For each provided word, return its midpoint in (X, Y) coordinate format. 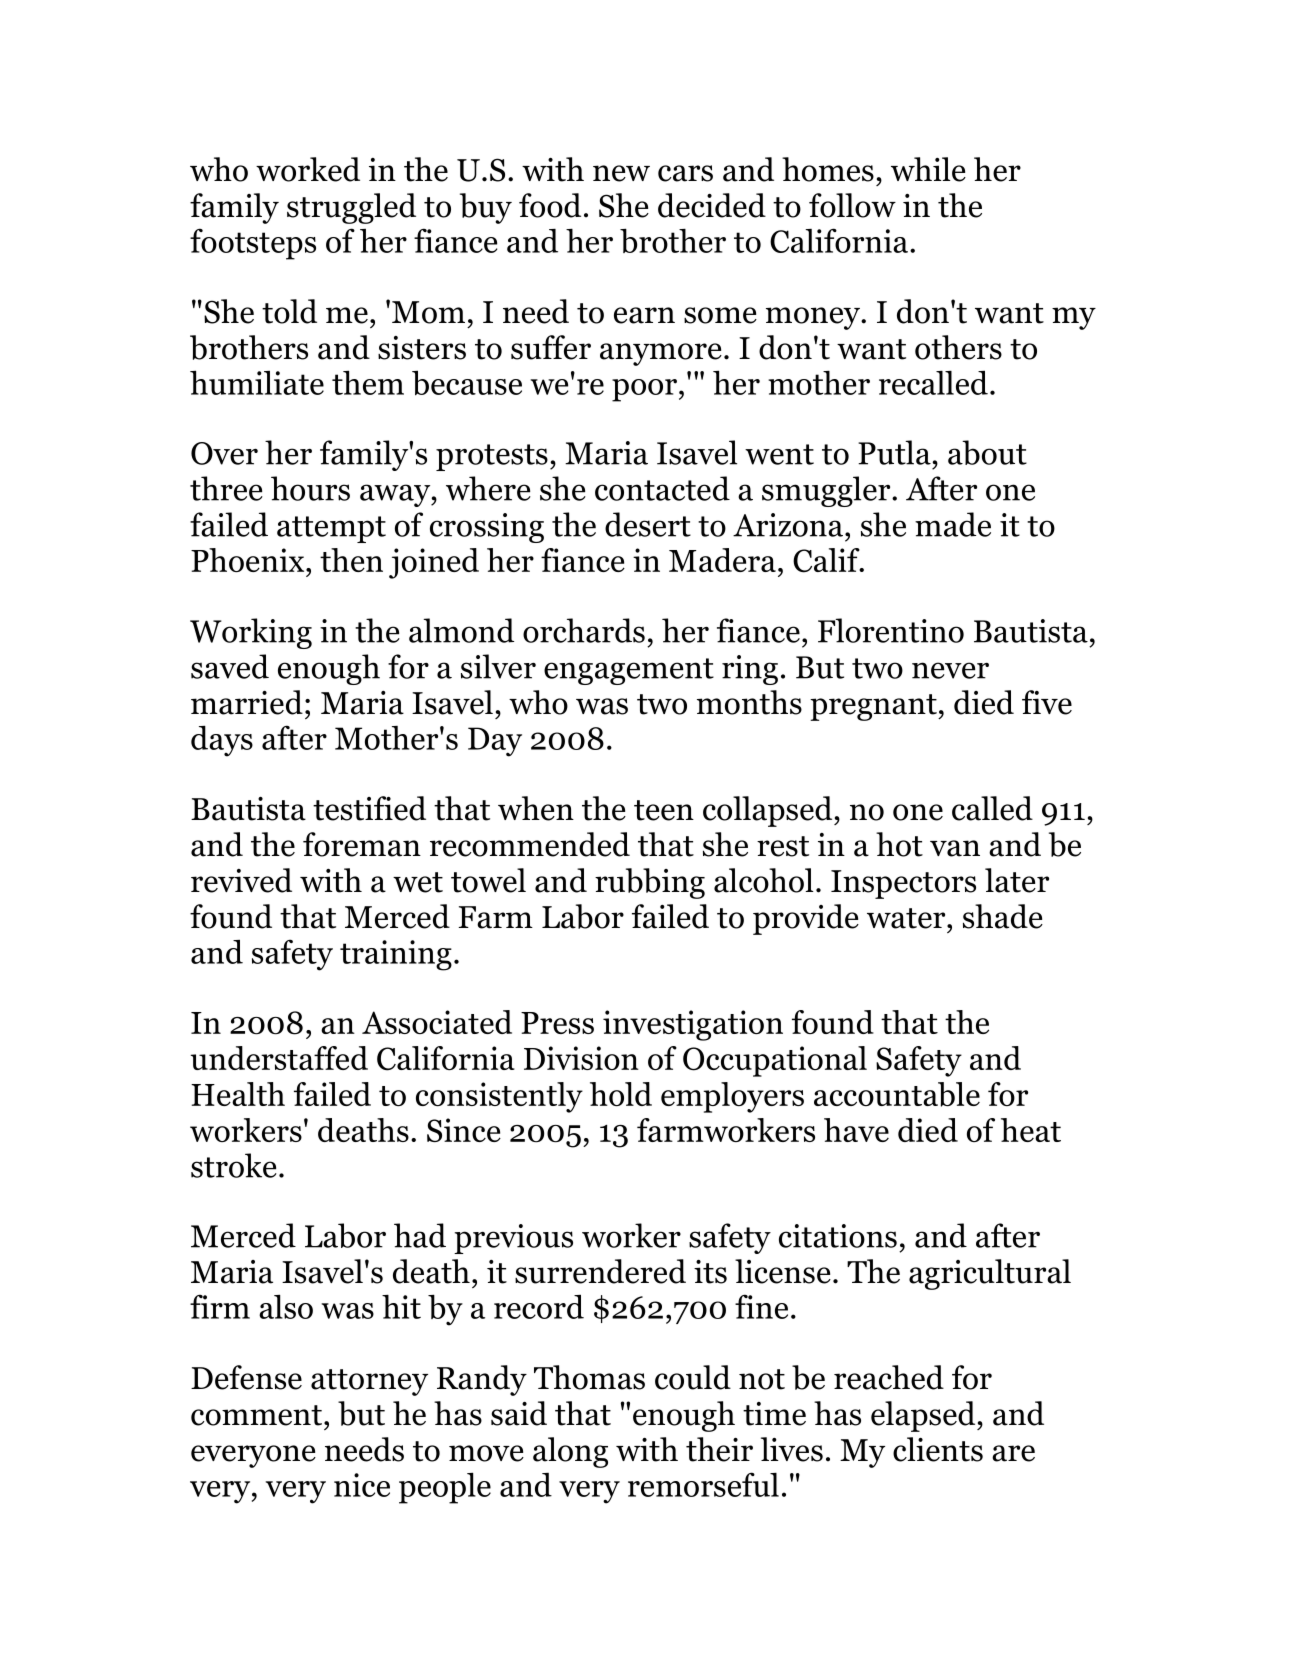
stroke (234, 1165)
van (955, 848)
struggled (351, 208)
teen (664, 810)
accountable (897, 1094)
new (621, 173)
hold (621, 1094)
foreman (362, 844)
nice (362, 1485)
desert (648, 524)
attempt (331, 529)
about (987, 452)
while (928, 169)
